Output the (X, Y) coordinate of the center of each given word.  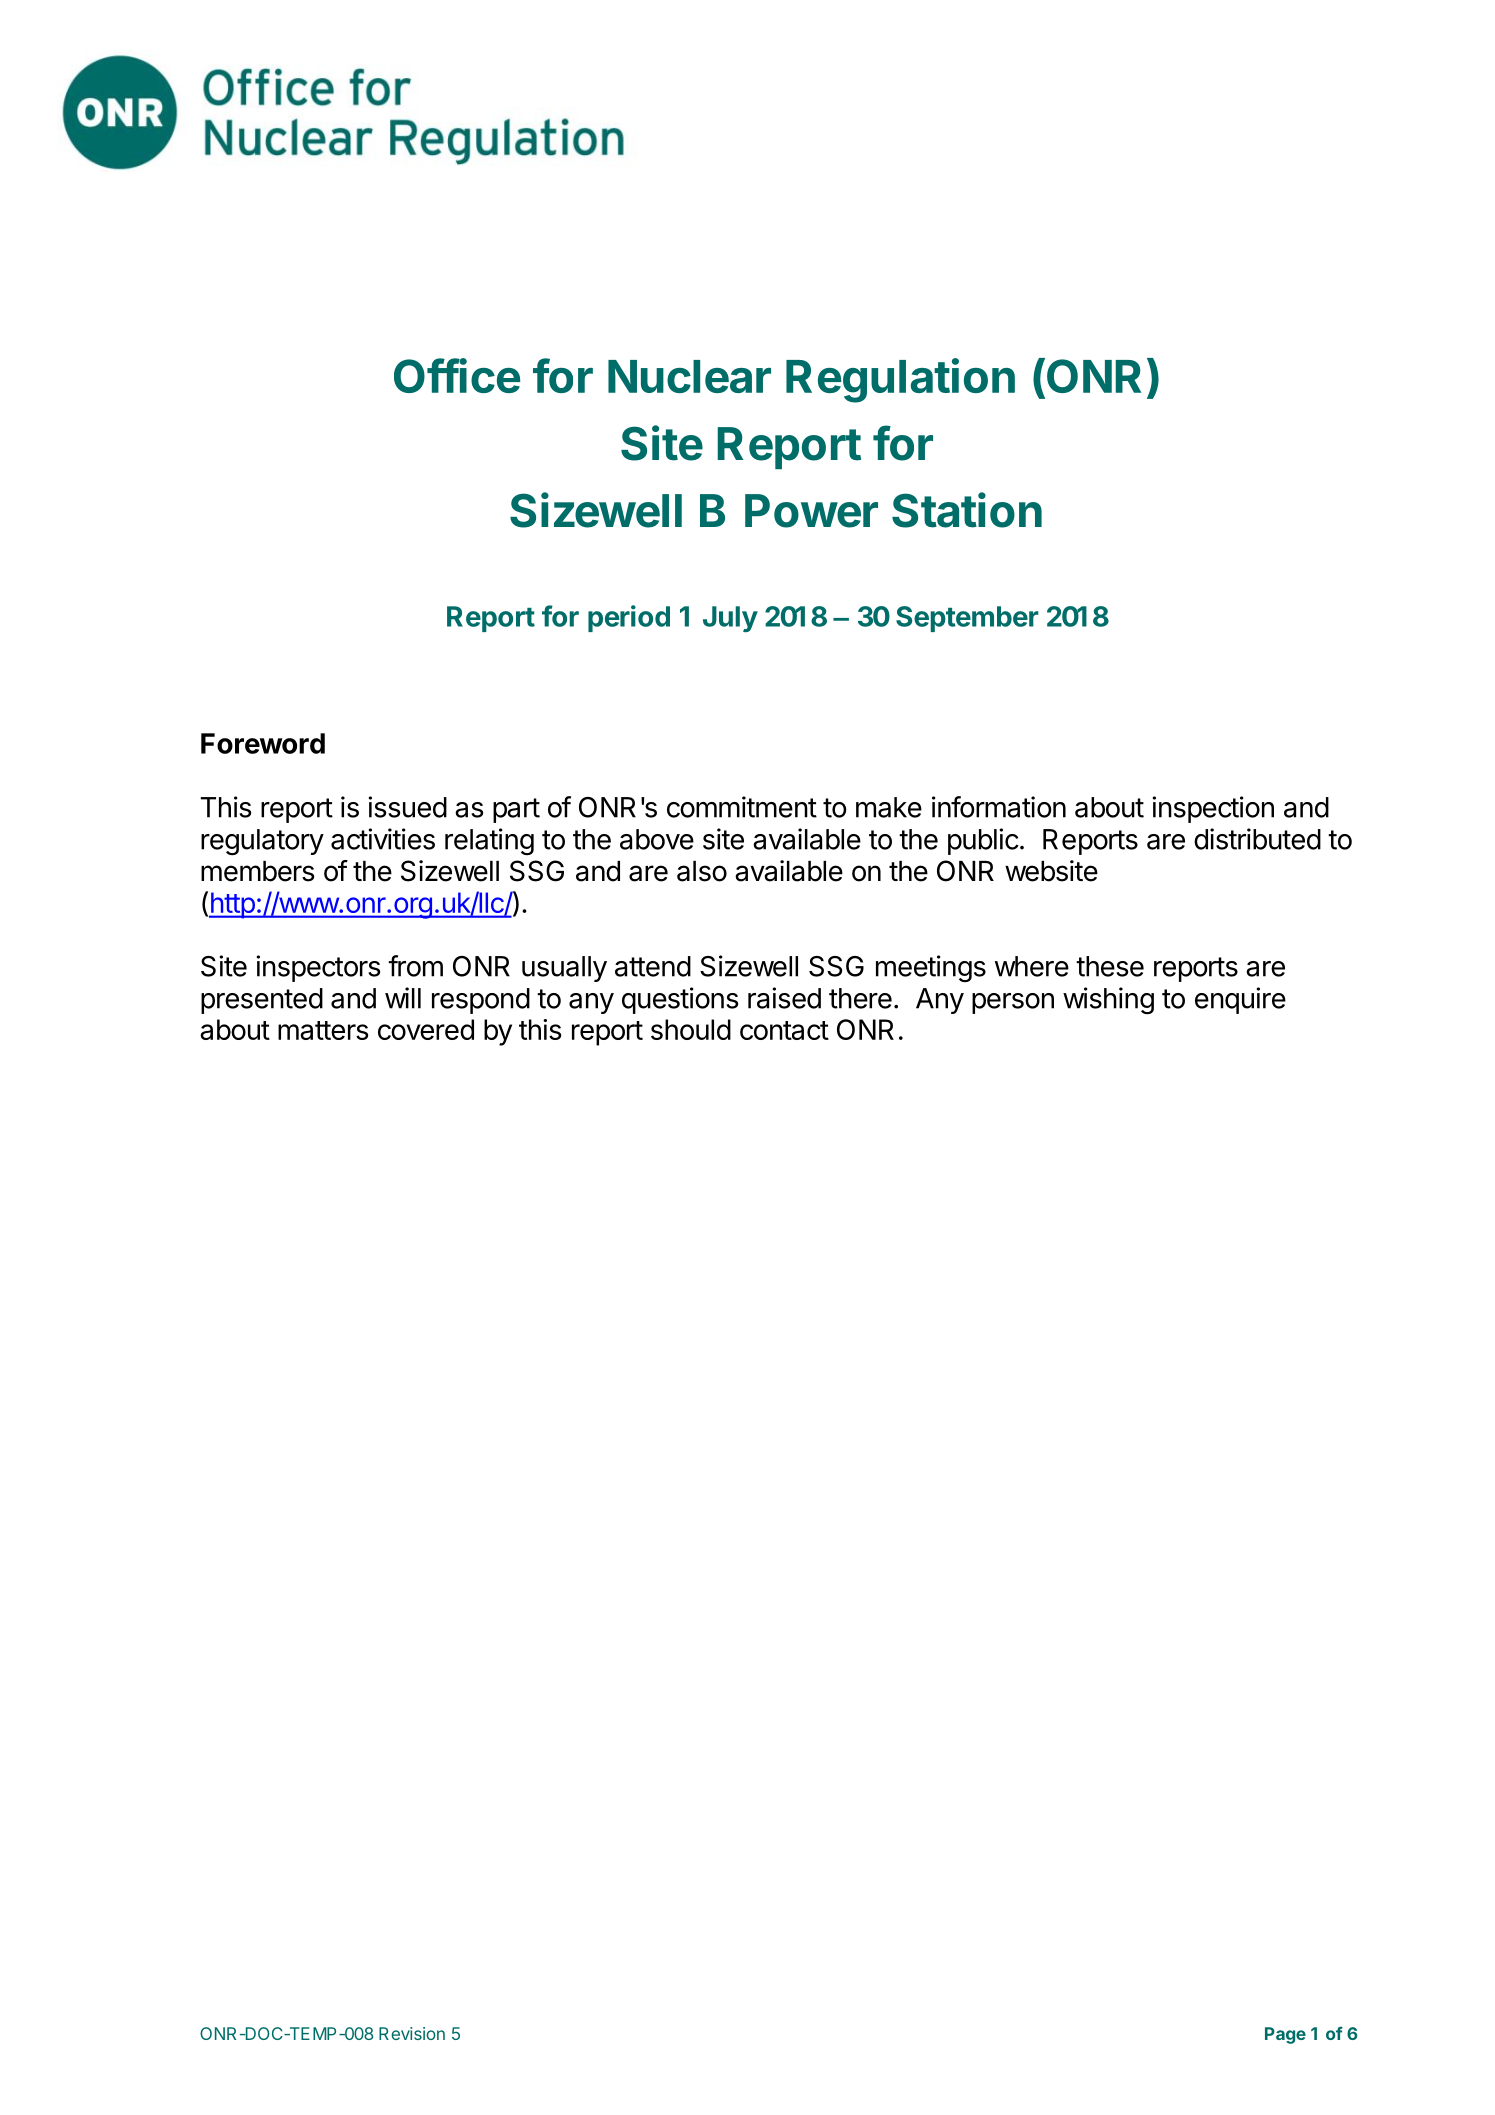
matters (323, 1030)
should (691, 1029)
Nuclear (689, 376)
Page (1285, 2035)
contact (784, 1030)
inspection (1213, 809)
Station (967, 510)
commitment (742, 807)
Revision (412, 2033)
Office (457, 375)
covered (426, 1029)
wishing (1108, 1001)
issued (407, 807)
